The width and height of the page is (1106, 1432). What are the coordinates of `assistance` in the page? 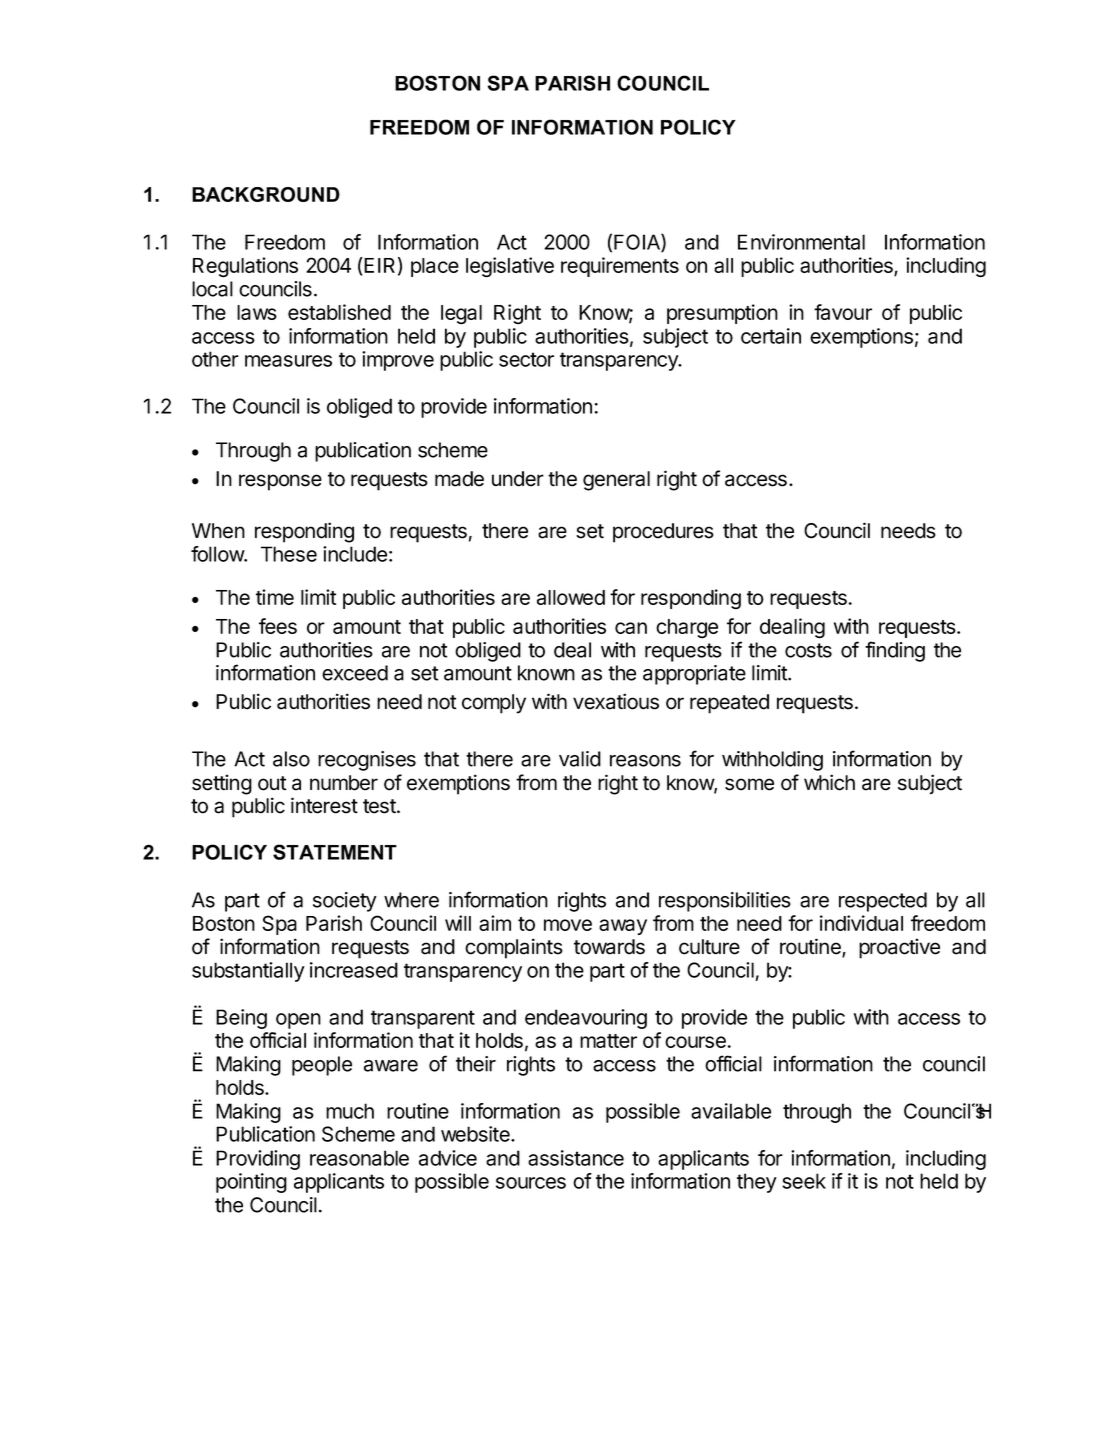 It's located at (576, 1158).
